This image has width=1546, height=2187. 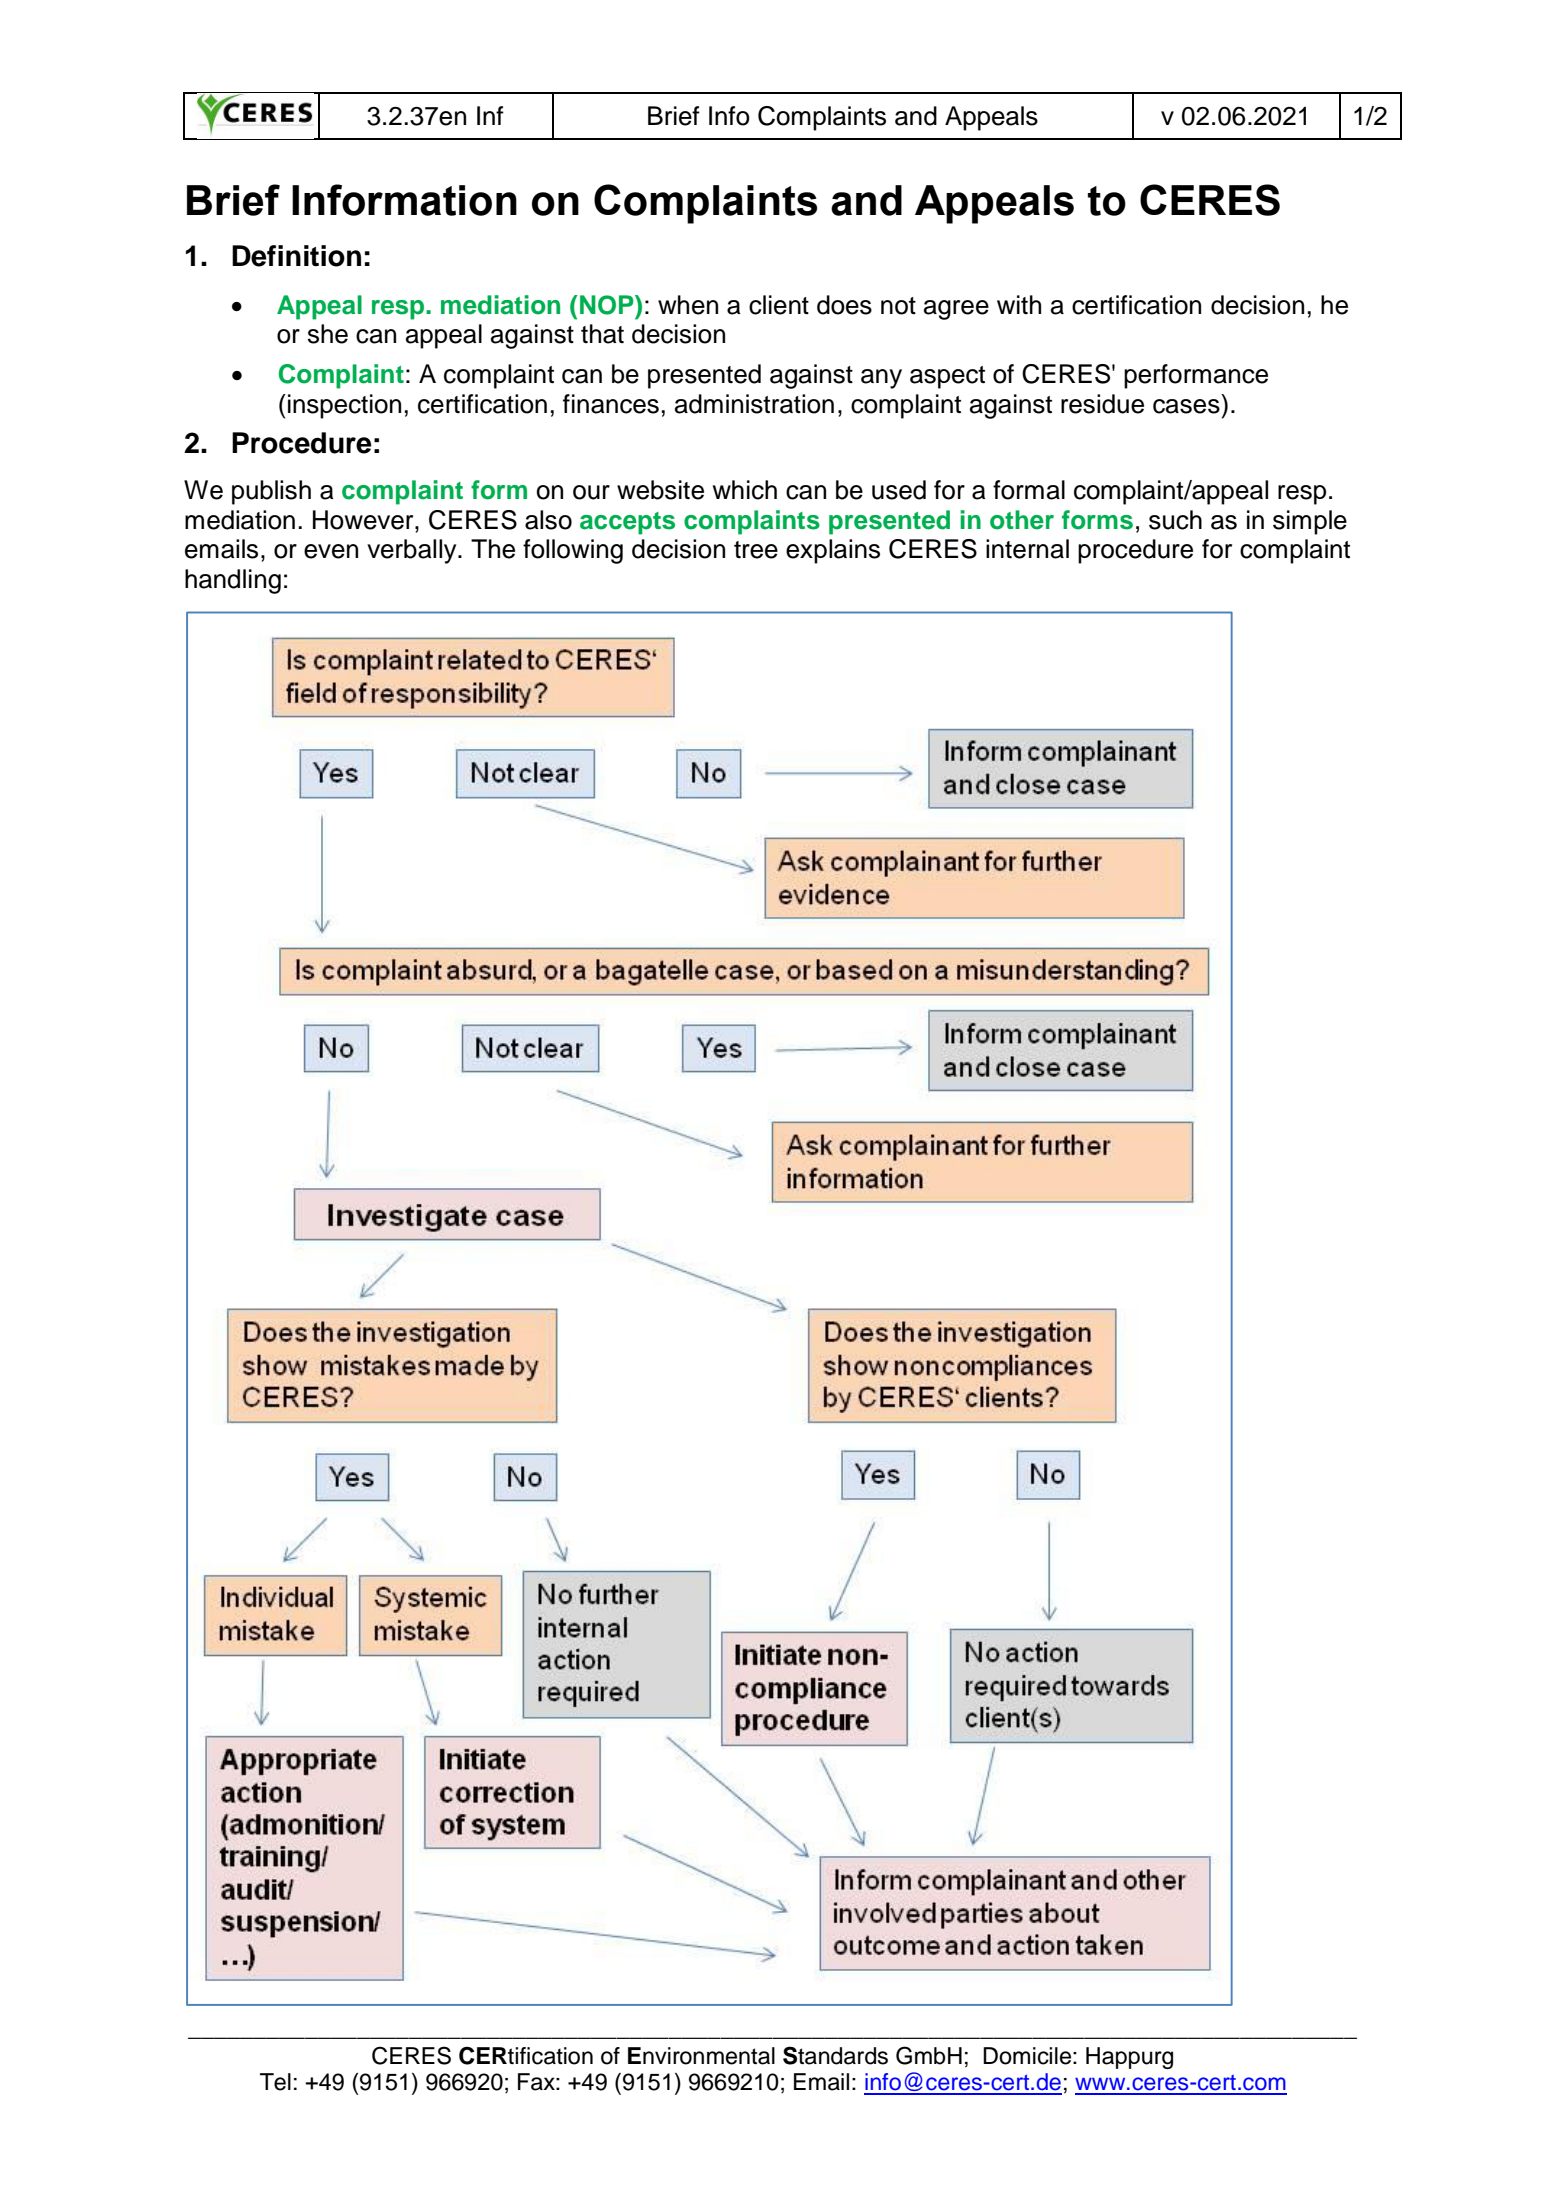 I want to click on even, so click(x=331, y=551).
